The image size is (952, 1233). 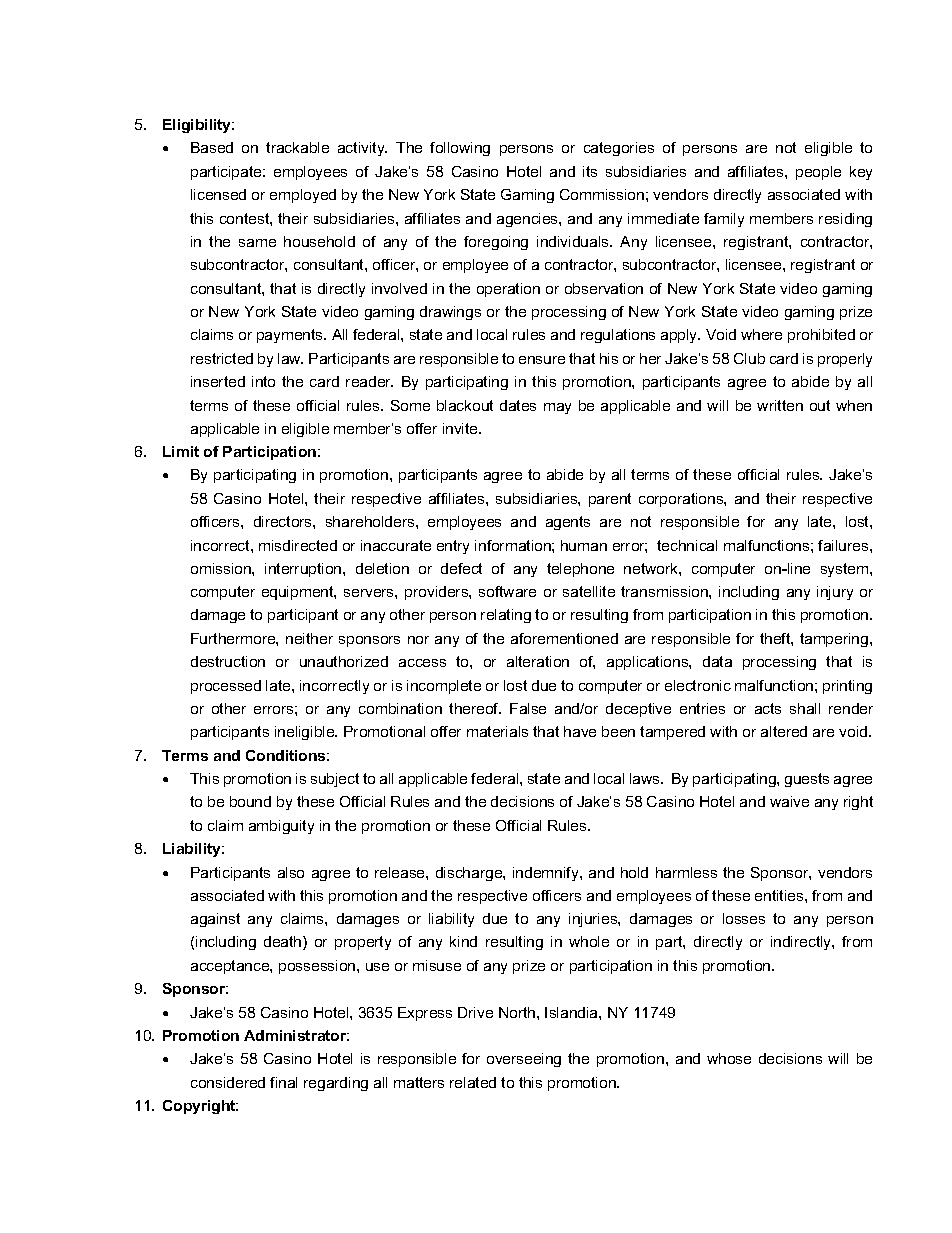 What do you see at coordinates (506, 616) in the page?
I see `relating` at bounding box center [506, 616].
